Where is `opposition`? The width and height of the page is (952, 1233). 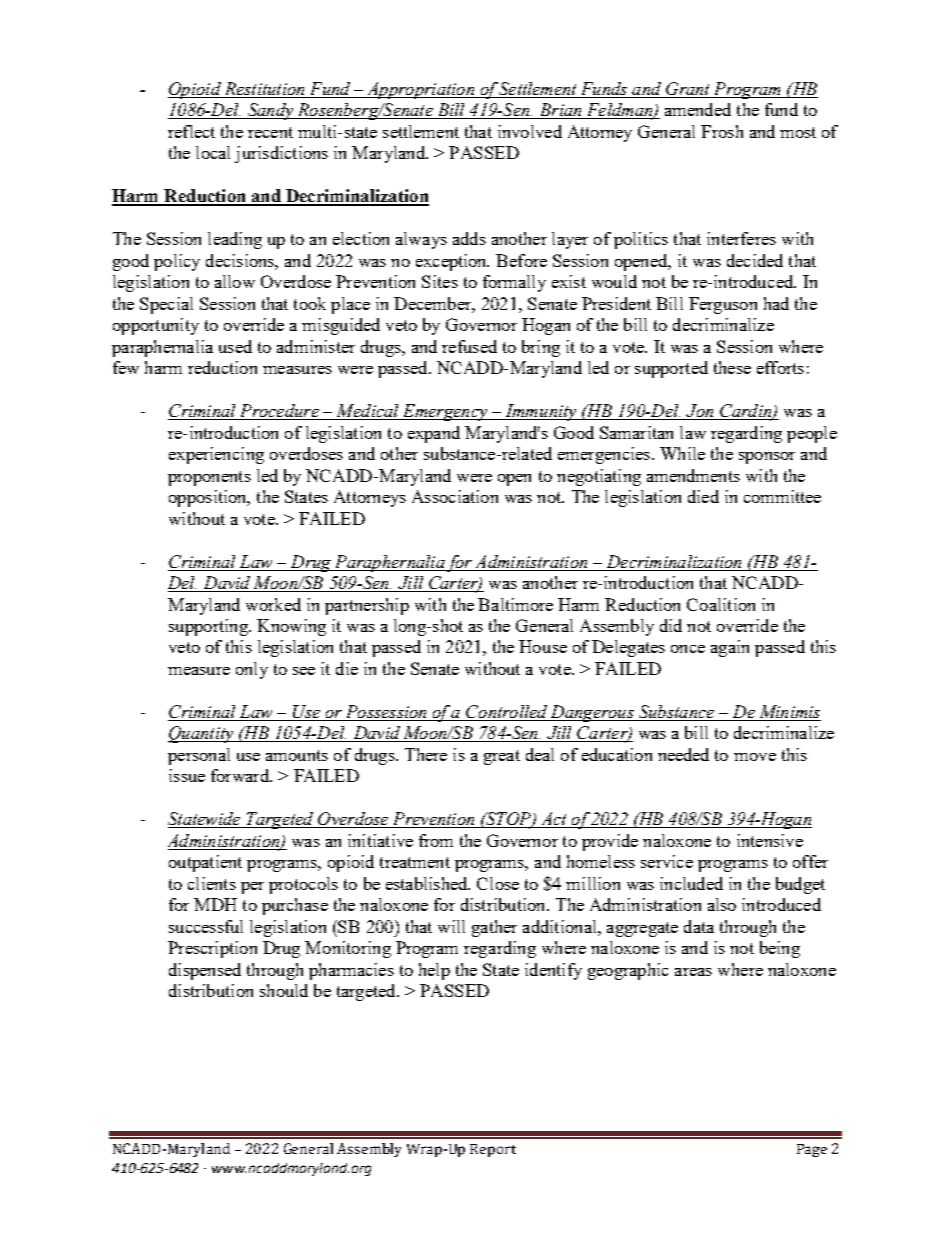 opposition is located at coordinates (209, 498).
